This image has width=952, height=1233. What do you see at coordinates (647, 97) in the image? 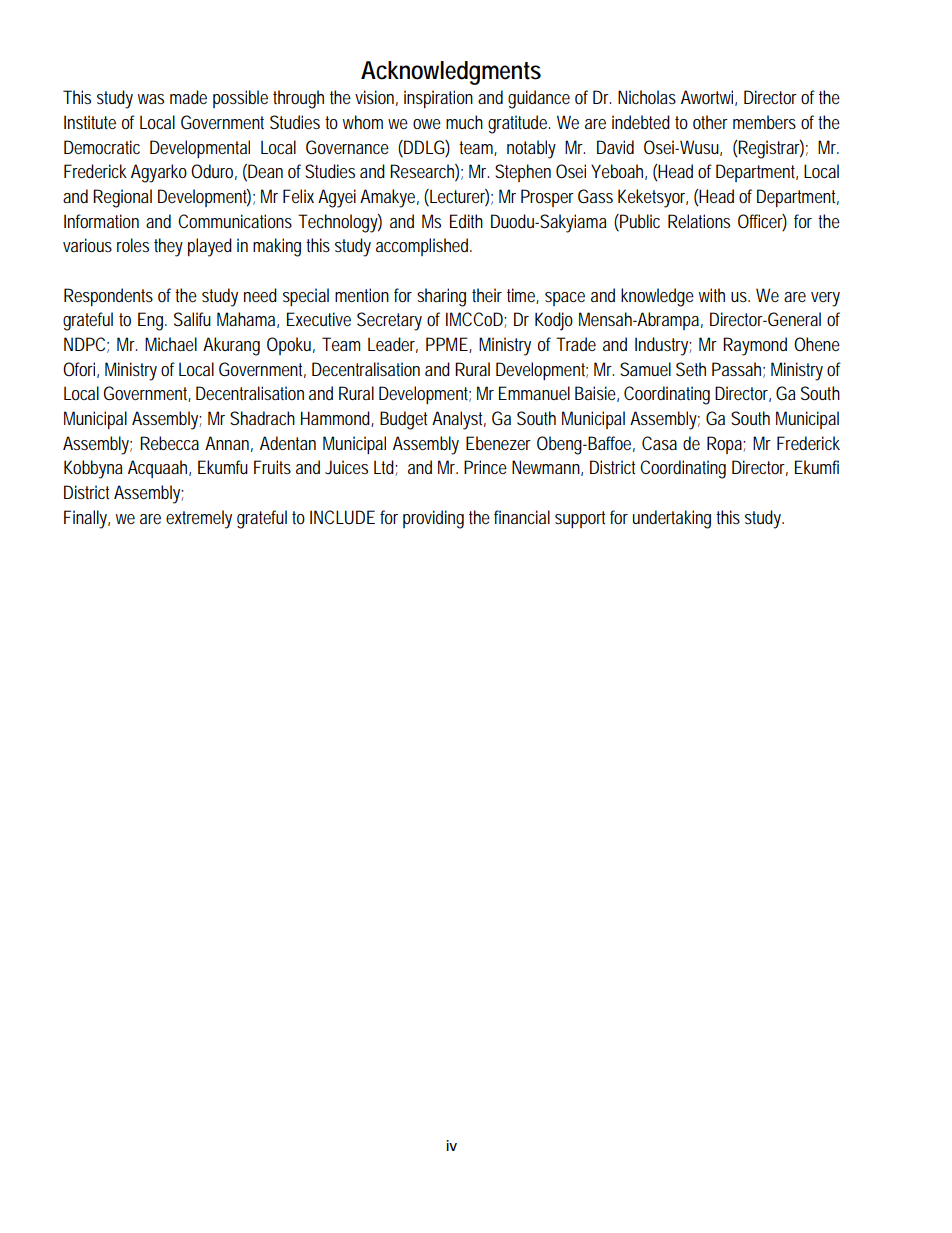
I see `Nicholas` at bounding box center [647, 97].
